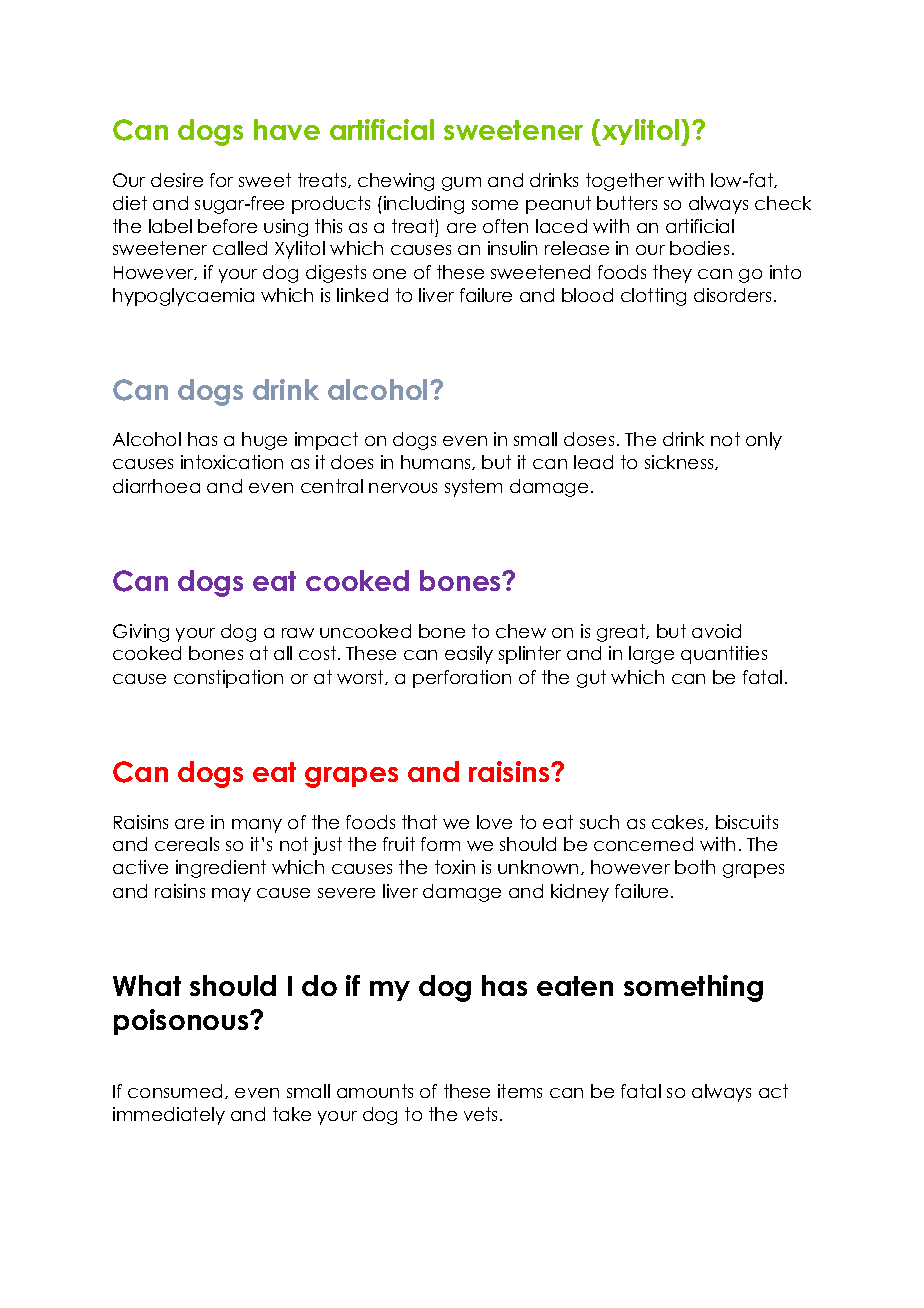 This document has width=924, height=1308. I want to click on constipation, so click(228, 679).
